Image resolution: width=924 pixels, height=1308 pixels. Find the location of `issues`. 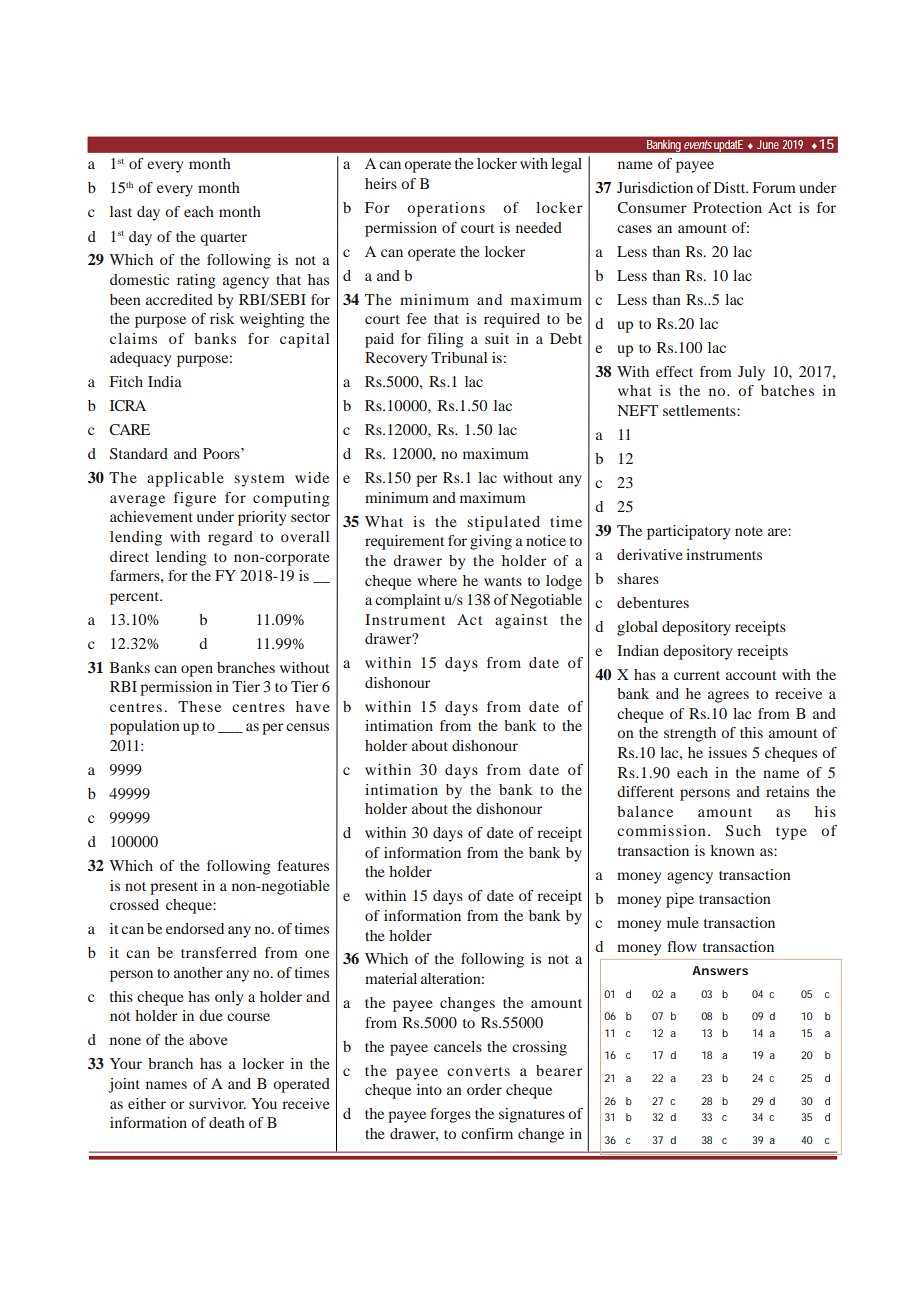

issues is located at coordinates (727, 752).
